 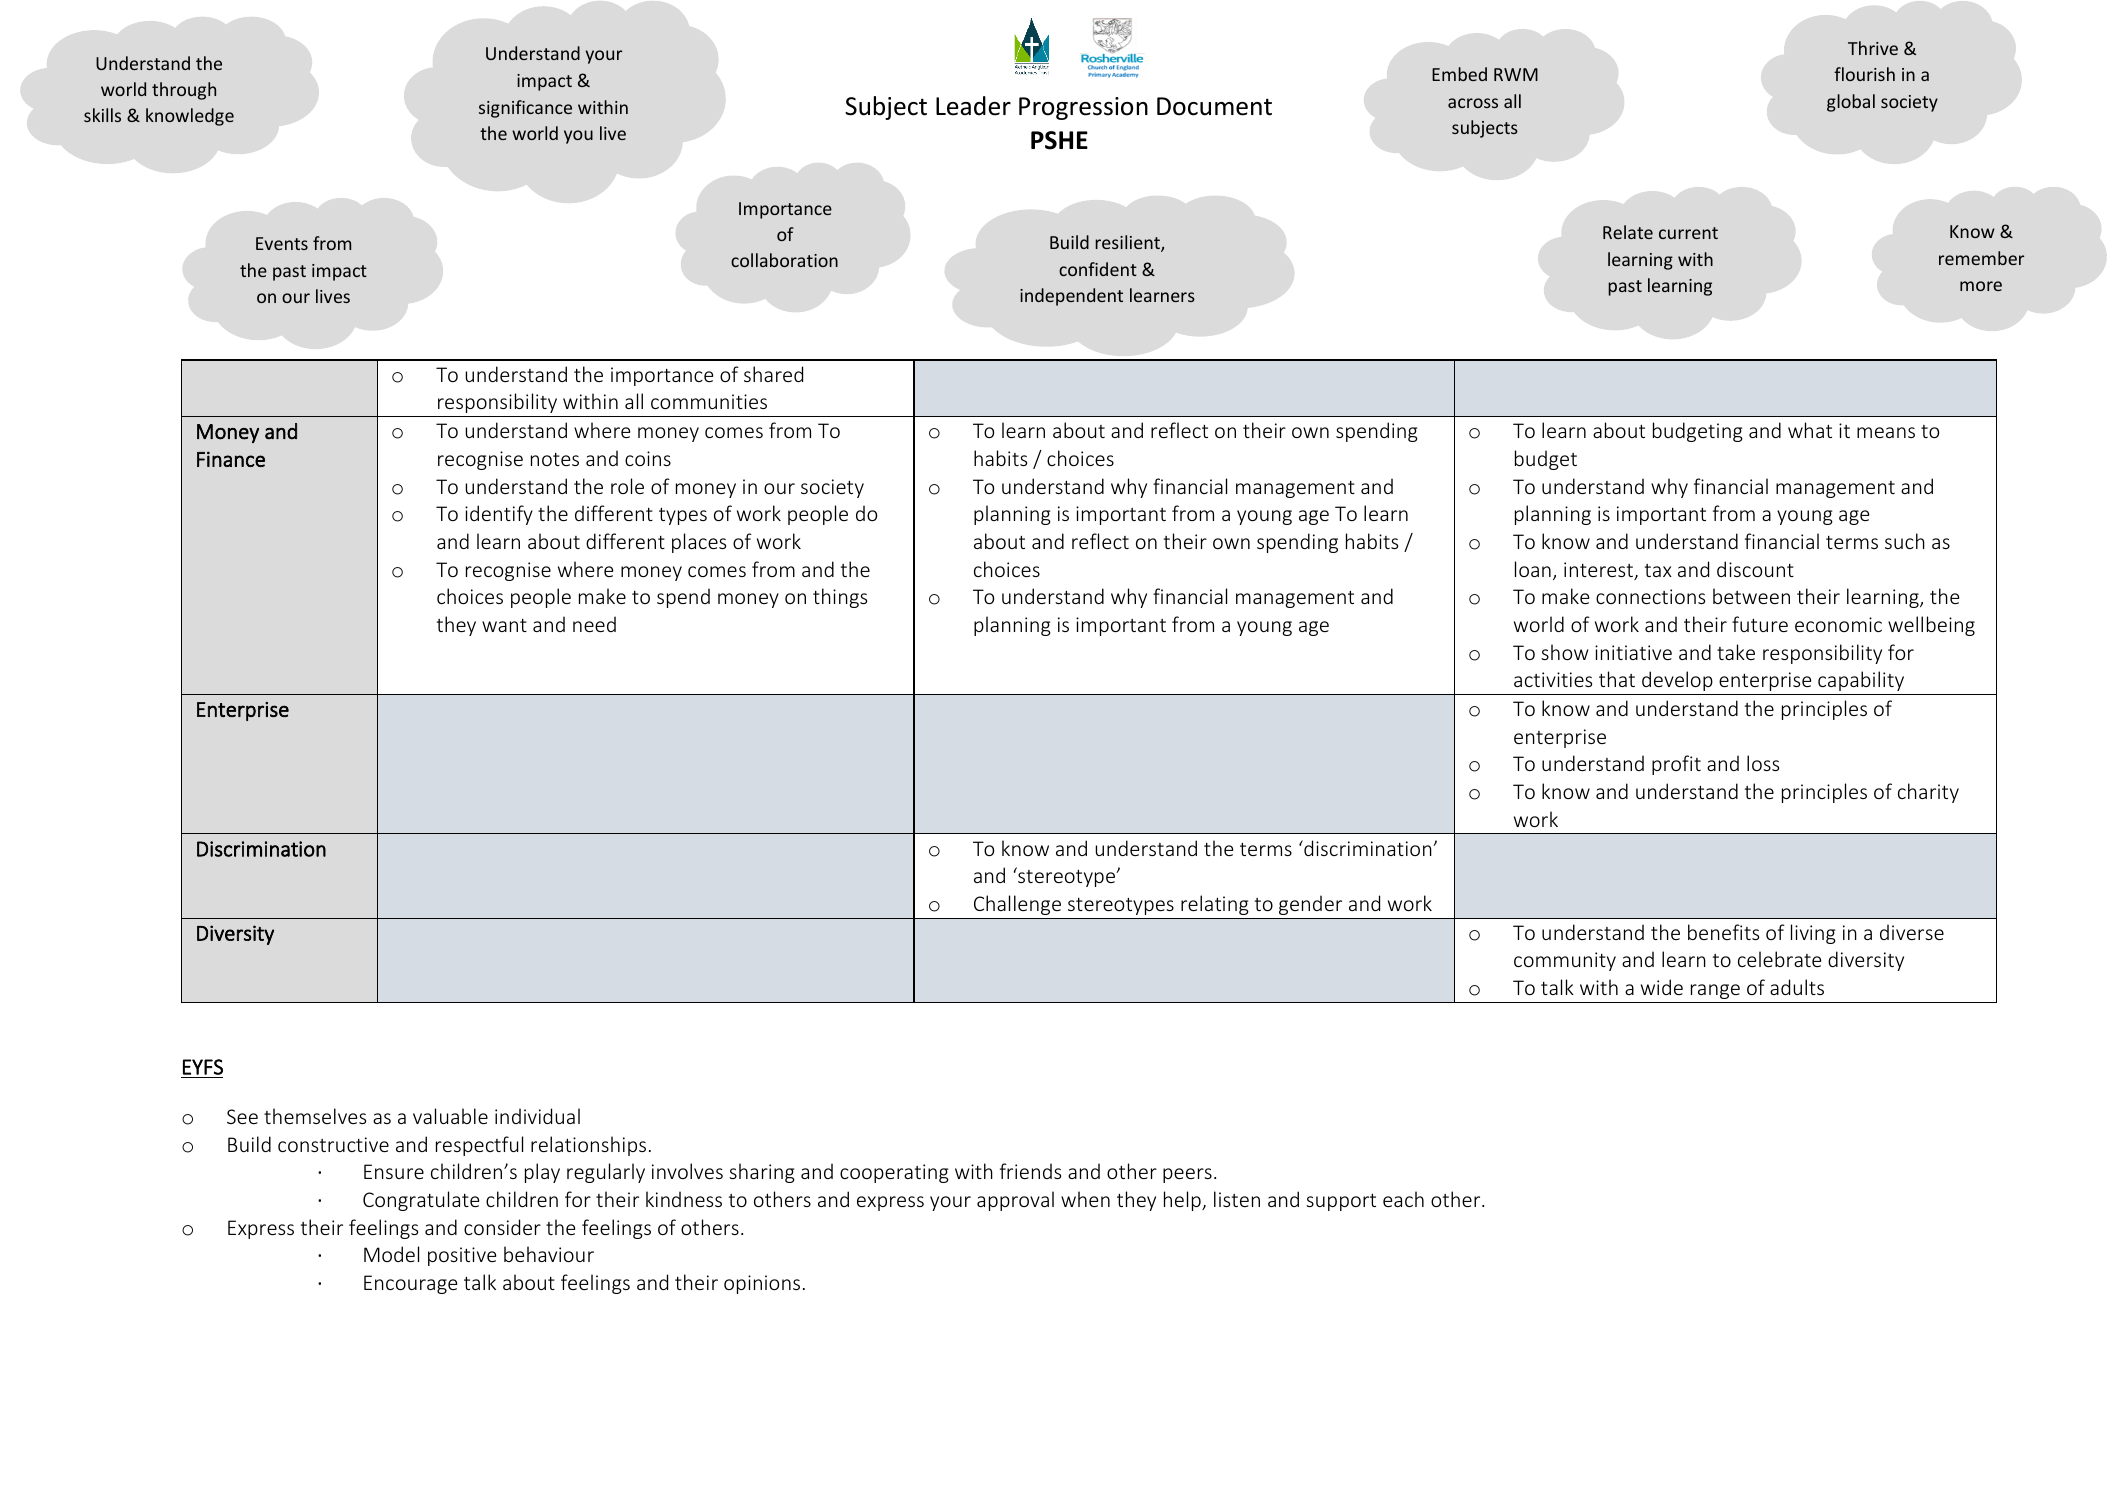 What do you see at coordinates (391, 1254) in the image?
I see `Model` at bounding box center [391, 1254].
